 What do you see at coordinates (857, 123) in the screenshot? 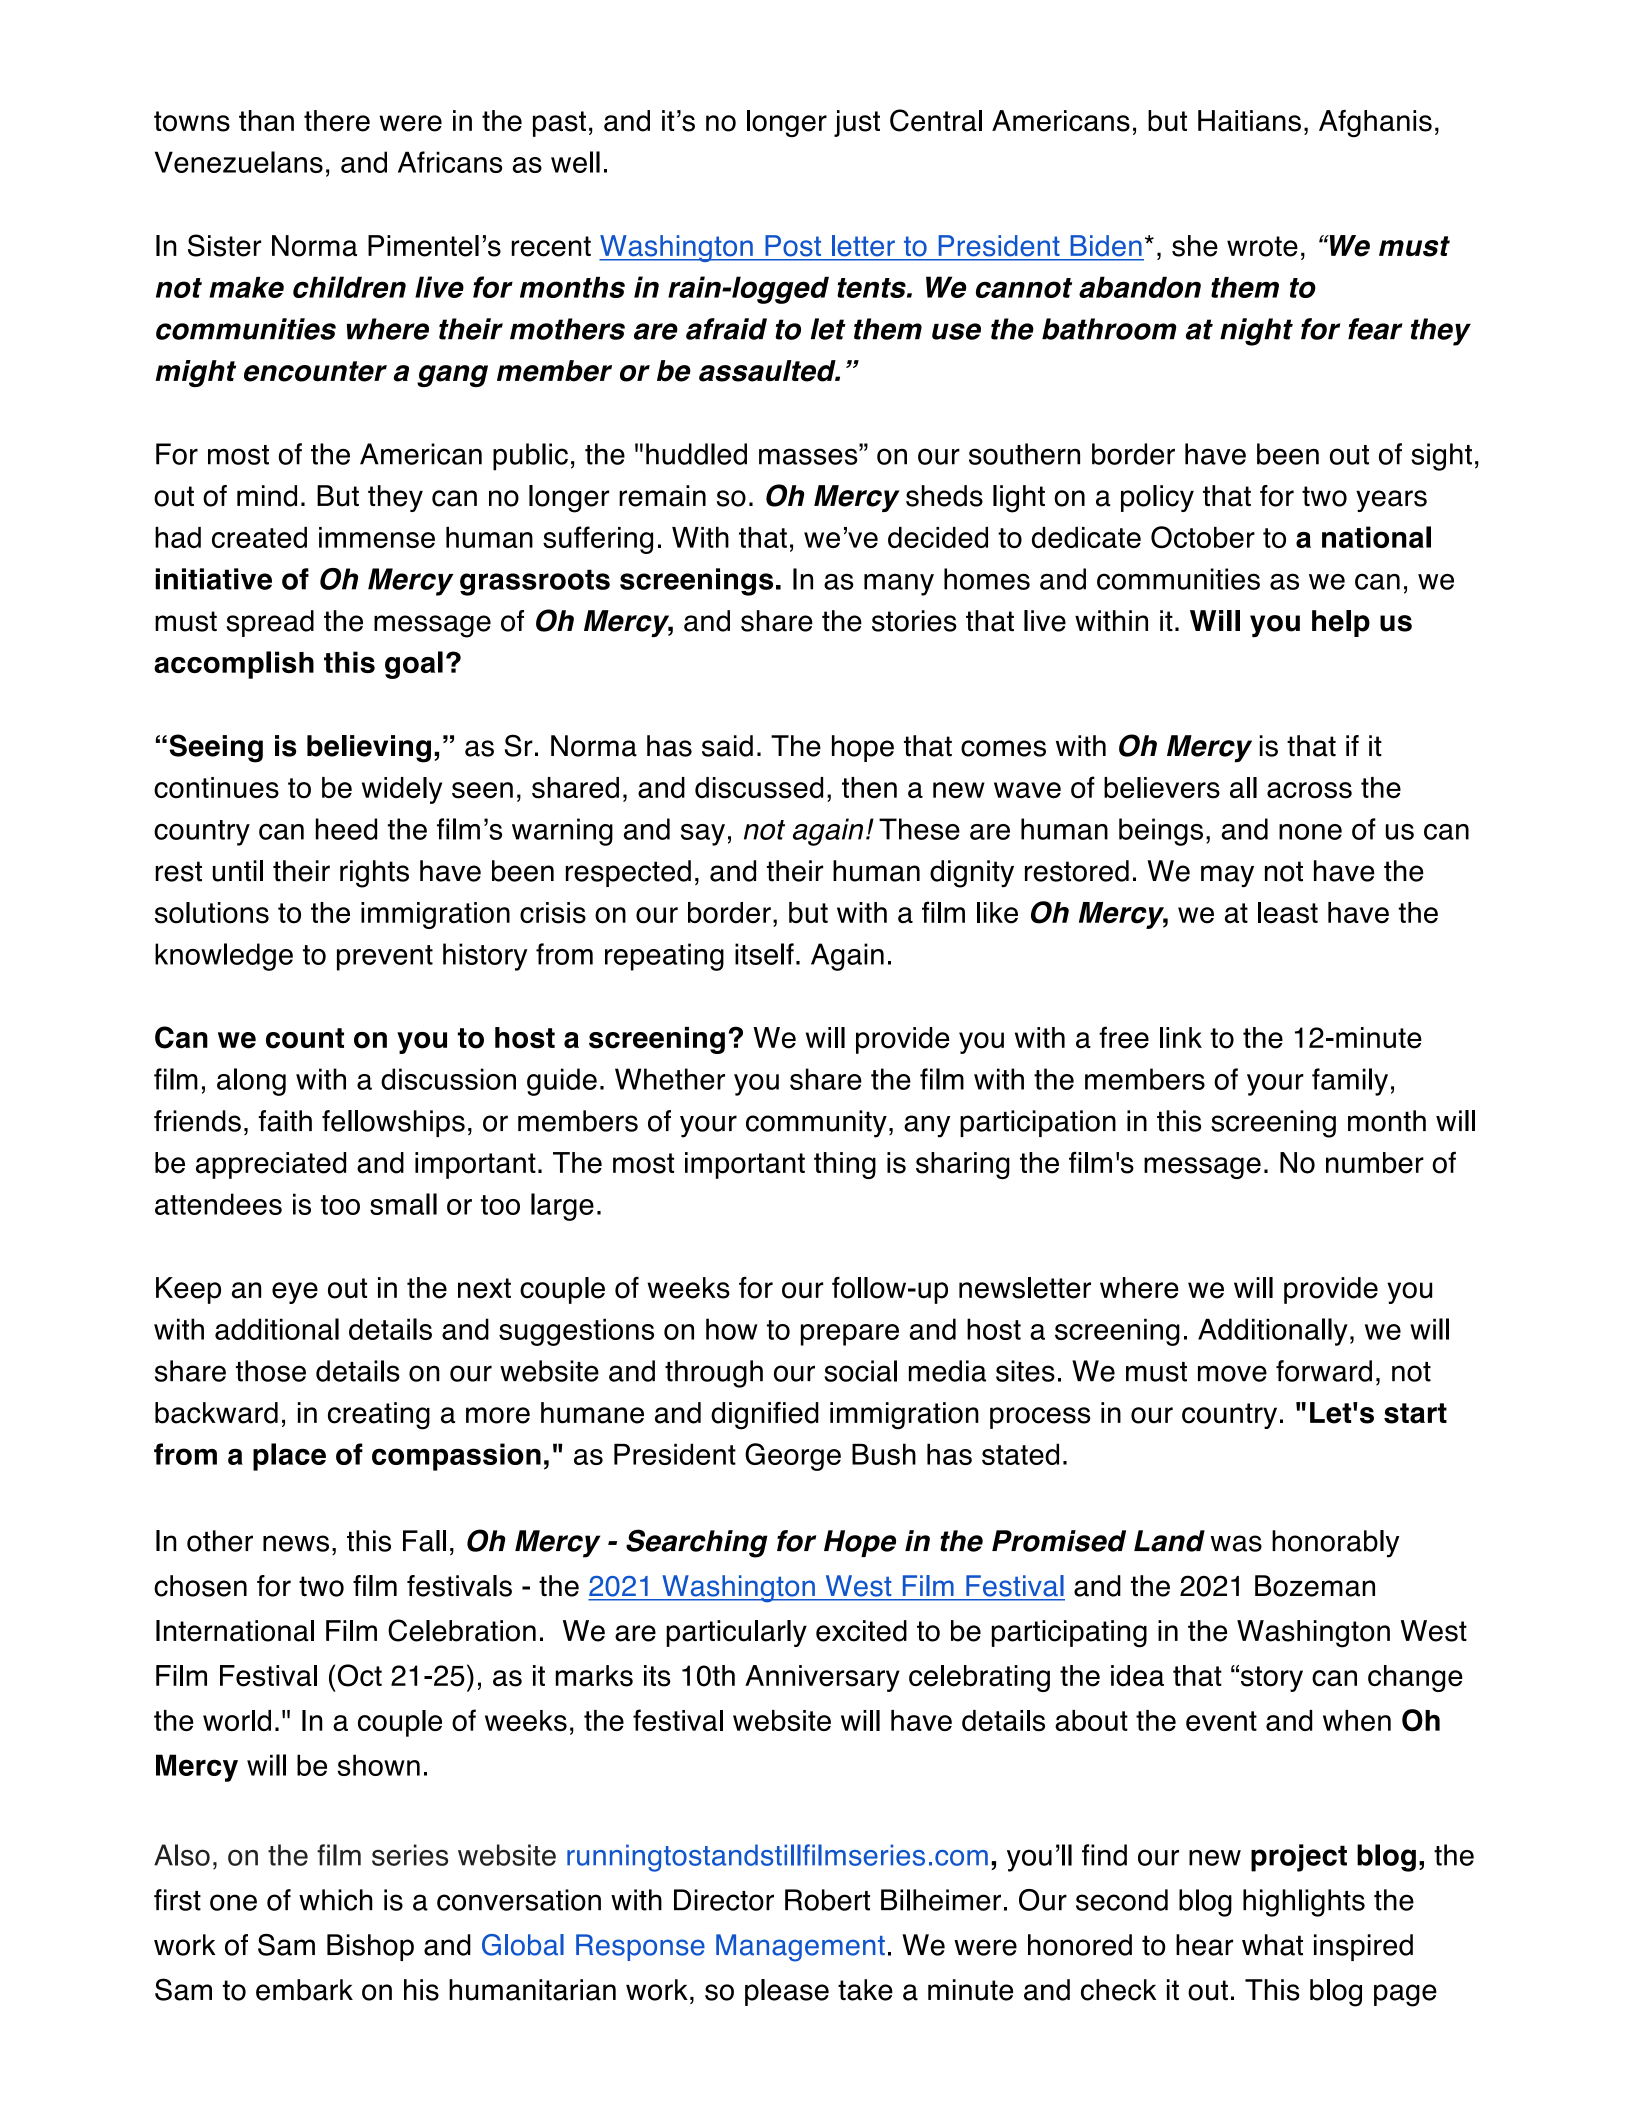
I see `just` at bounding box center [857, 123].
